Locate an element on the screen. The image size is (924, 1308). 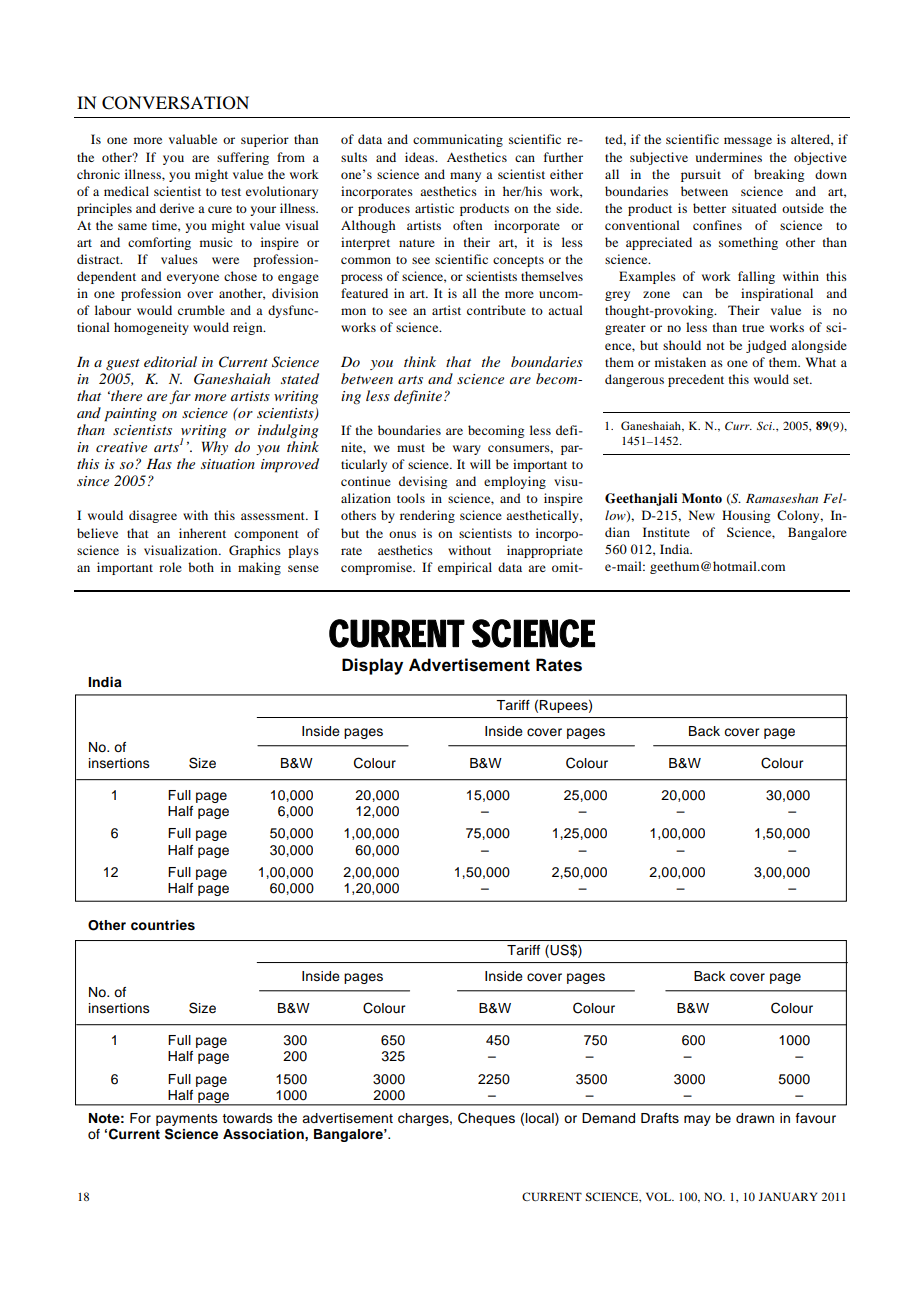
Display is located at coordinates (372, 666).
